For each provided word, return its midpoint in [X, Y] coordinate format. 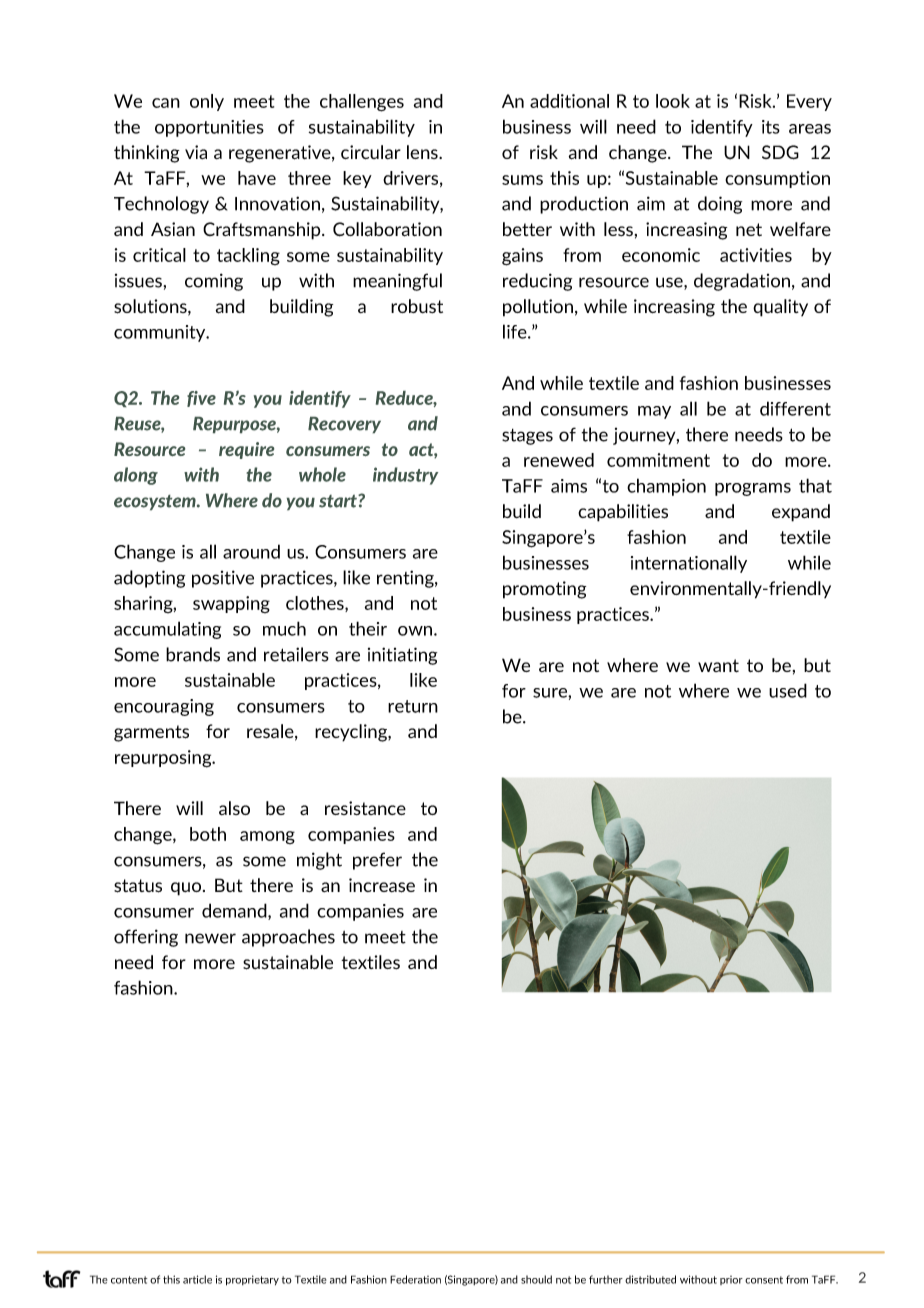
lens [423, 152]
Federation [415, 1279]
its [771, 127]
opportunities [209, 128]
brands [193, 654]
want [718, 665]
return [413, 706]
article [197, 1279]
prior [731, 1280]
